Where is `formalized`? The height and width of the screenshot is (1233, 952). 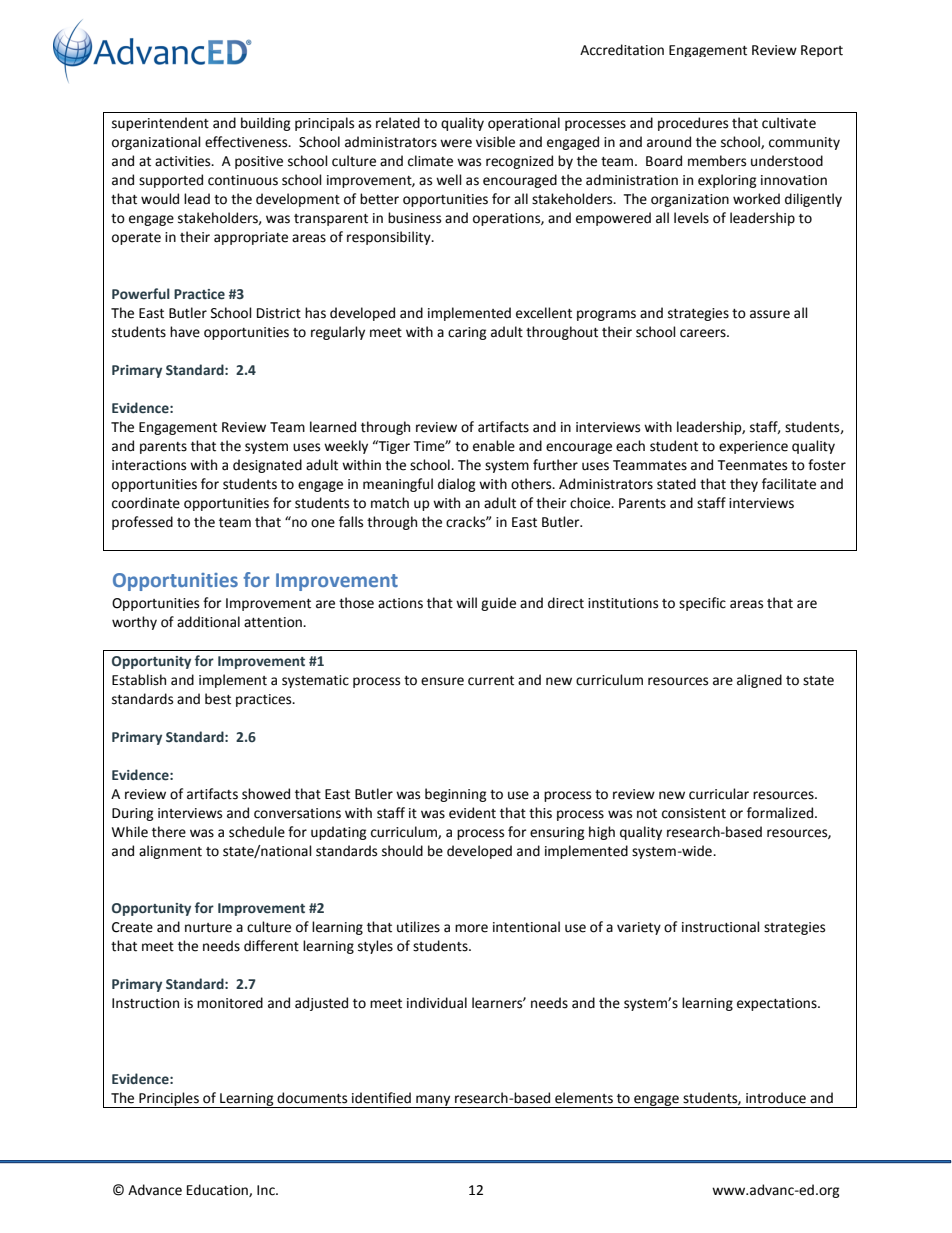 formalized is located at coordinates (780, 813).
